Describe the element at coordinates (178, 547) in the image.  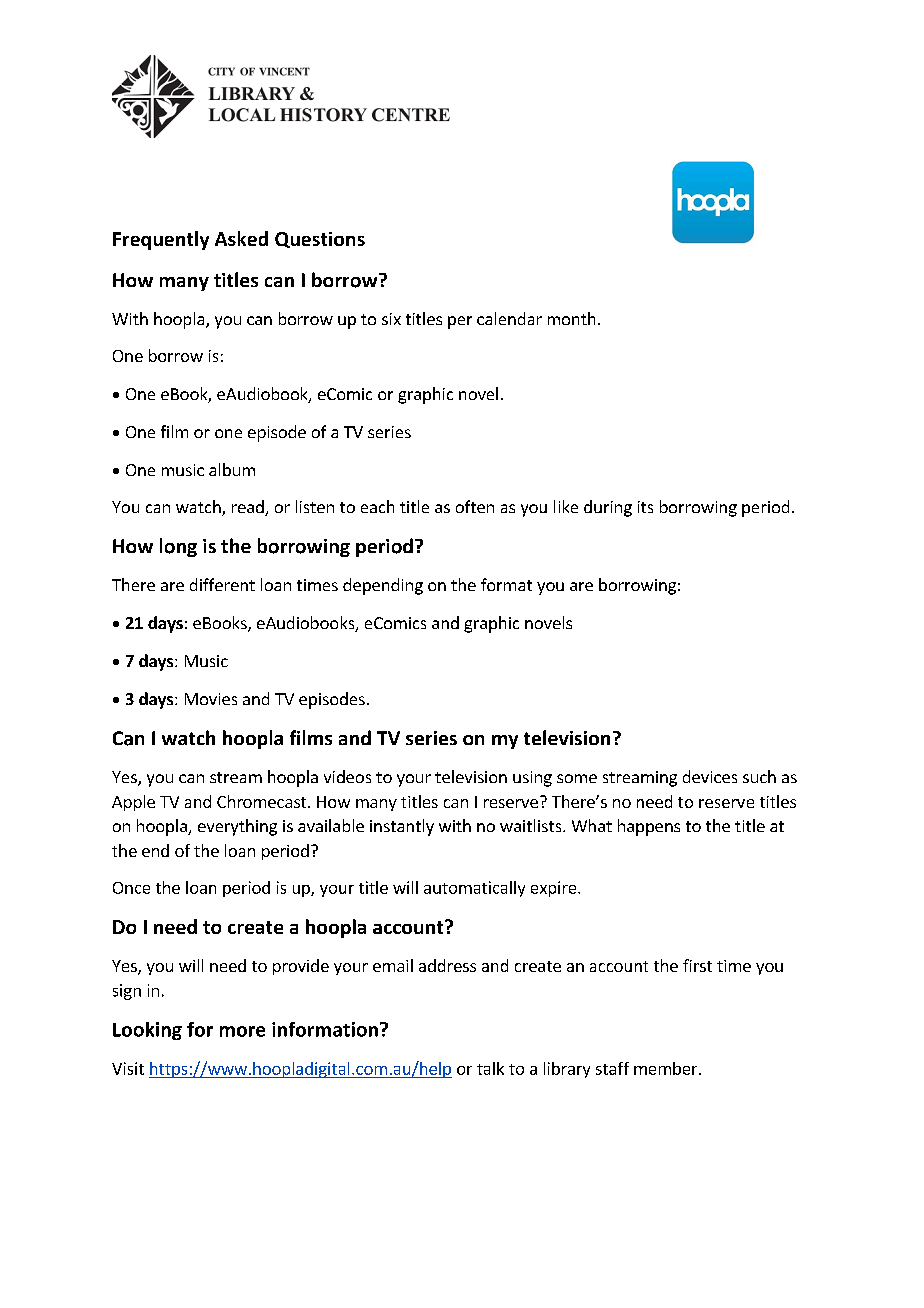
I see `long` at that location.
